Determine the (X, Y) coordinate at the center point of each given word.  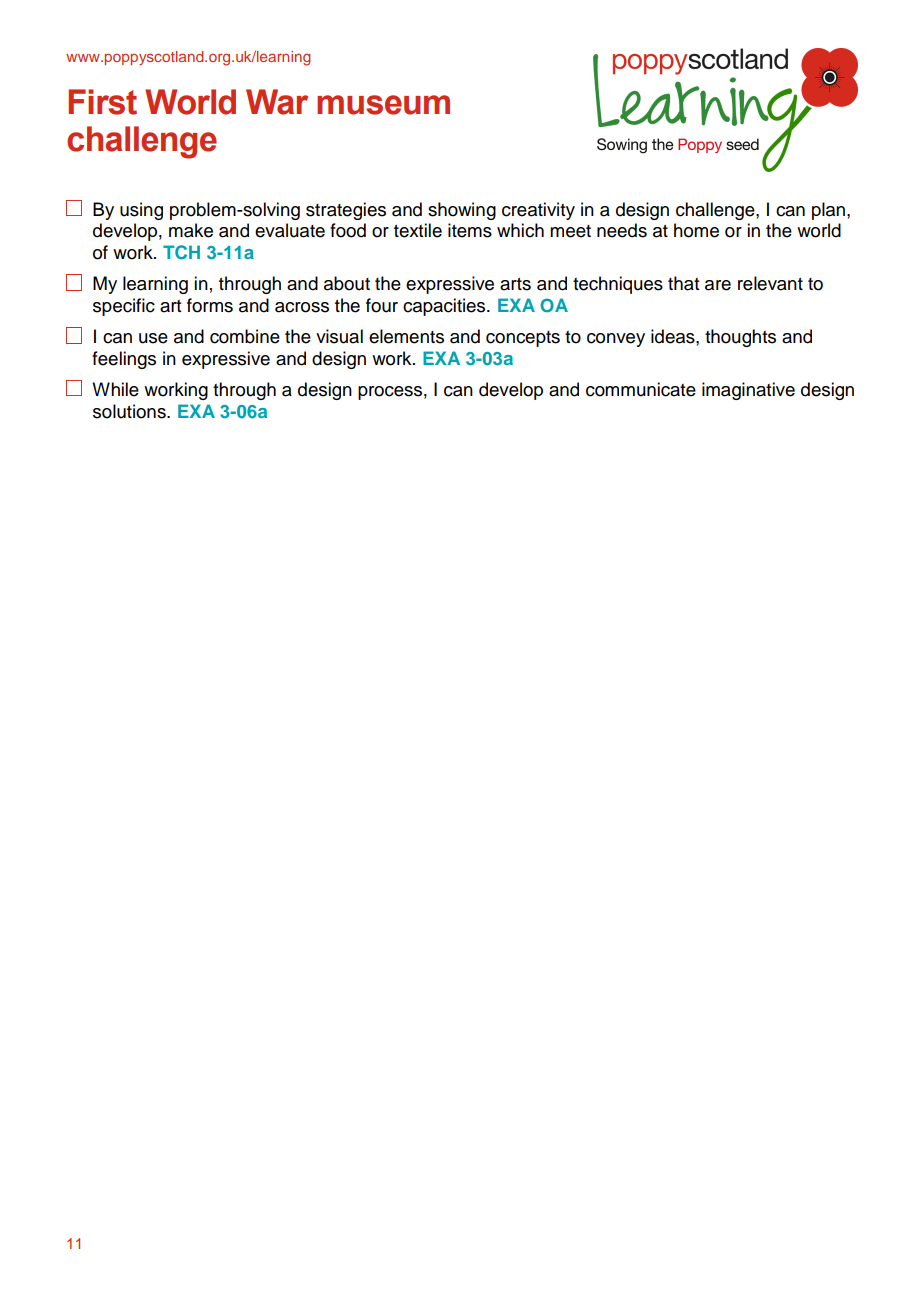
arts (515, 284)
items (470, 230)
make (191, 230)
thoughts (740, 338)
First (102, 102)
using (141, 211)
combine (245, 336)
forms (210, 305)
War (277, 102)
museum (383, 105)
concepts (523, 339)
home (696, 230)
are (718, 285)
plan (828, 211)
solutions (130, 411)
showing (462, 211)
